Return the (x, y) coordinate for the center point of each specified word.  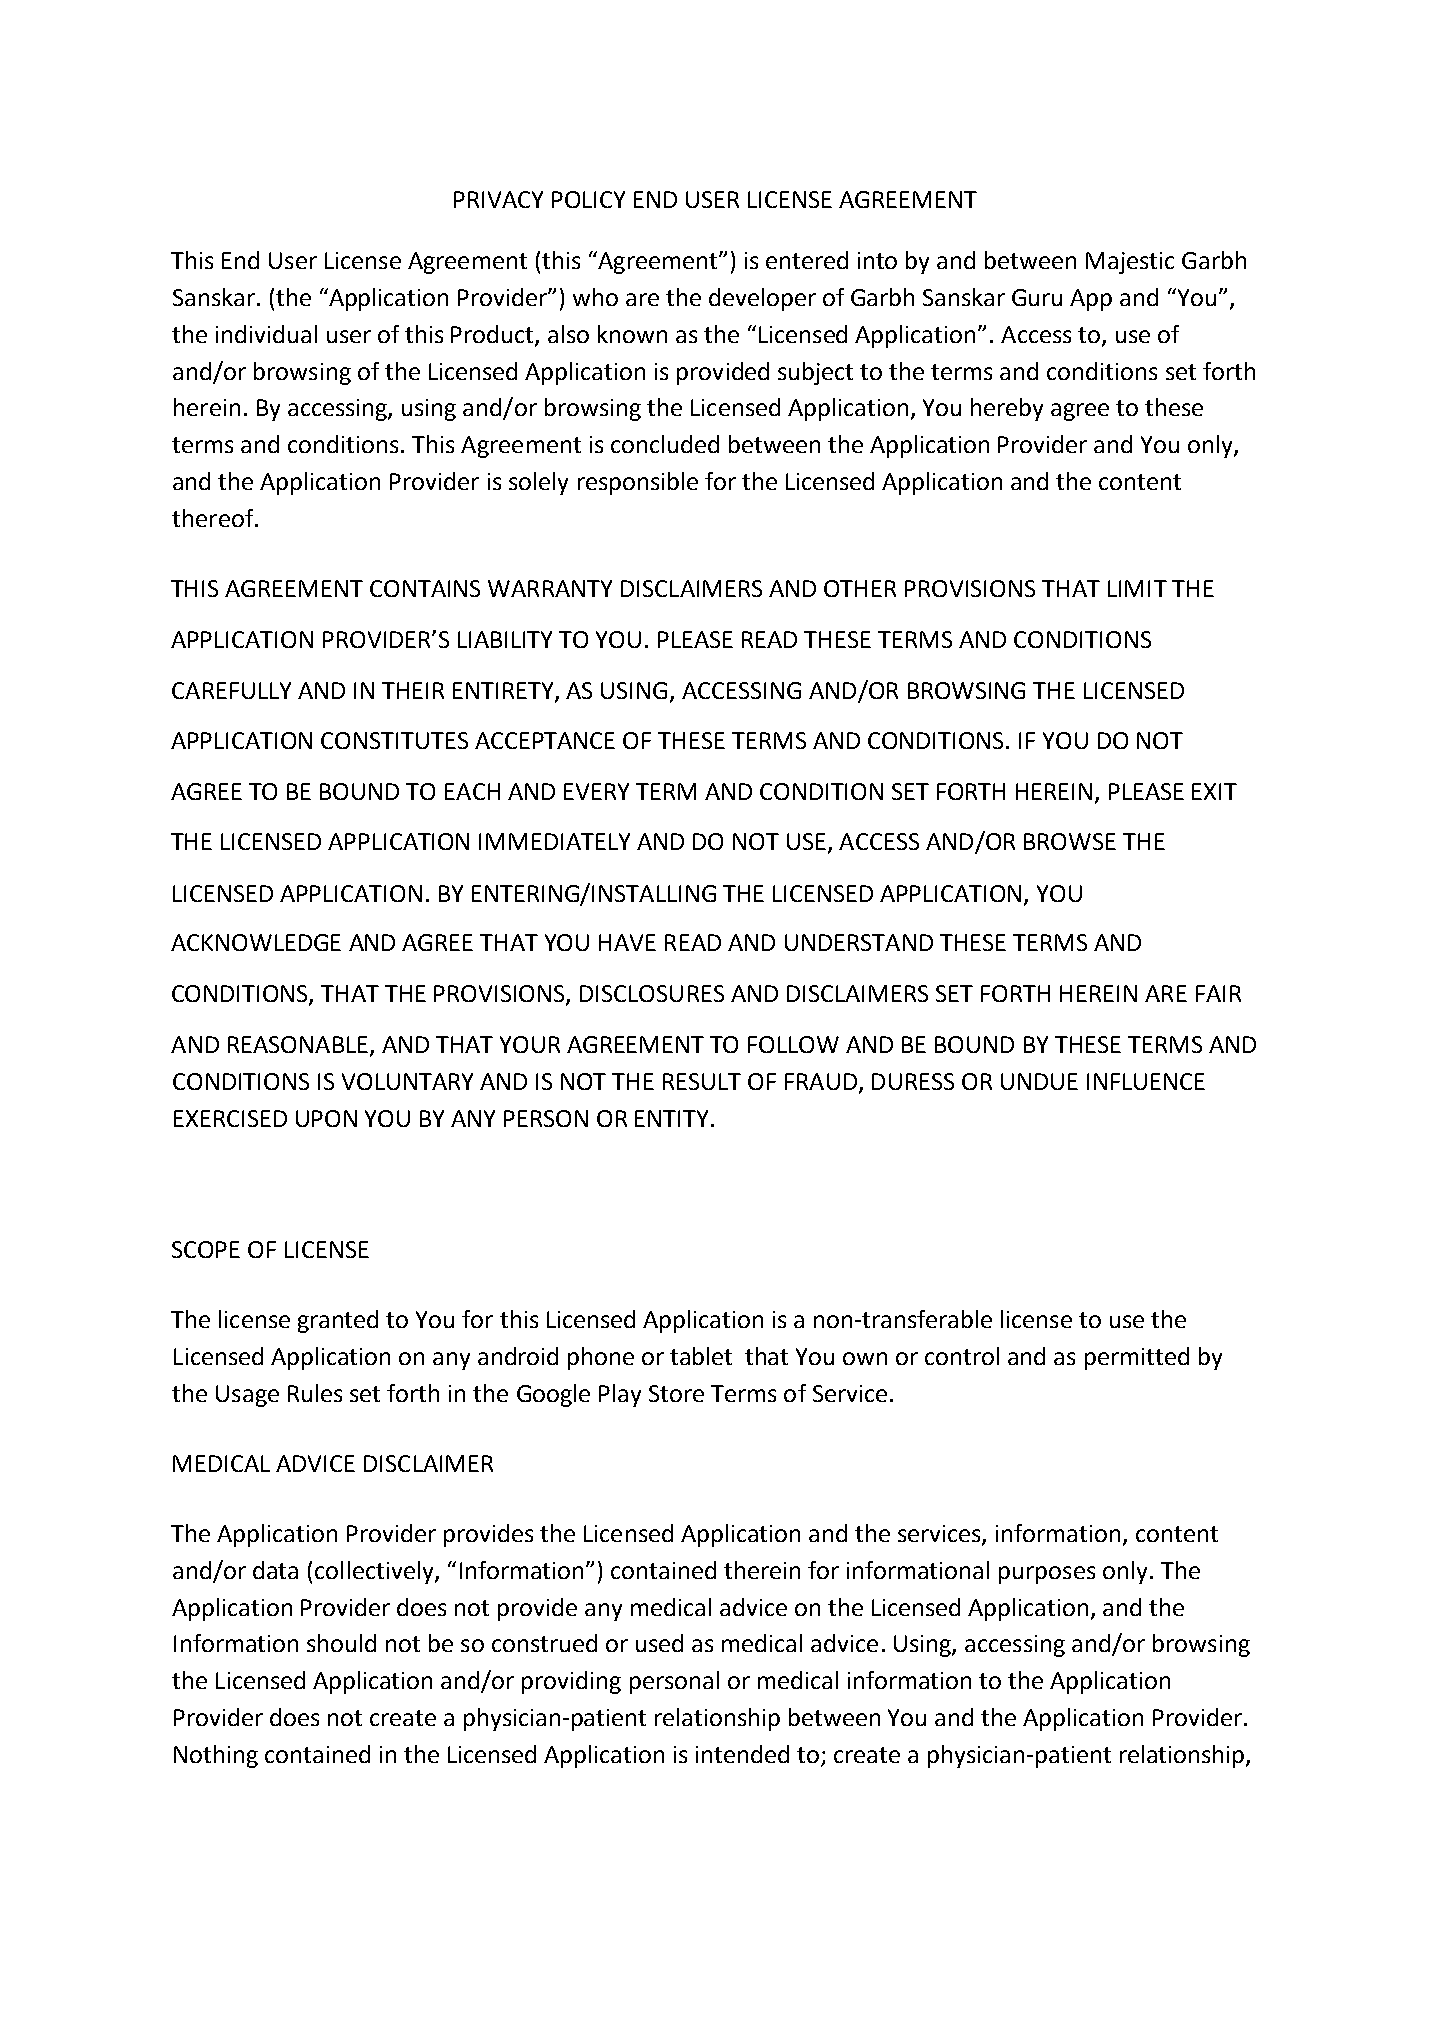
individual (266, 334)
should (341, 1643)
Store (676, 1393)
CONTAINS (425, 588)
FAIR (1218, 993)
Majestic (1130, 263)
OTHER (860, 588)
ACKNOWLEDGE (256, 942)
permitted (1137, 1358)
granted (338, 1321)
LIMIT (1137, 588)
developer (762, 299)
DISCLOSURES (652, 993)
